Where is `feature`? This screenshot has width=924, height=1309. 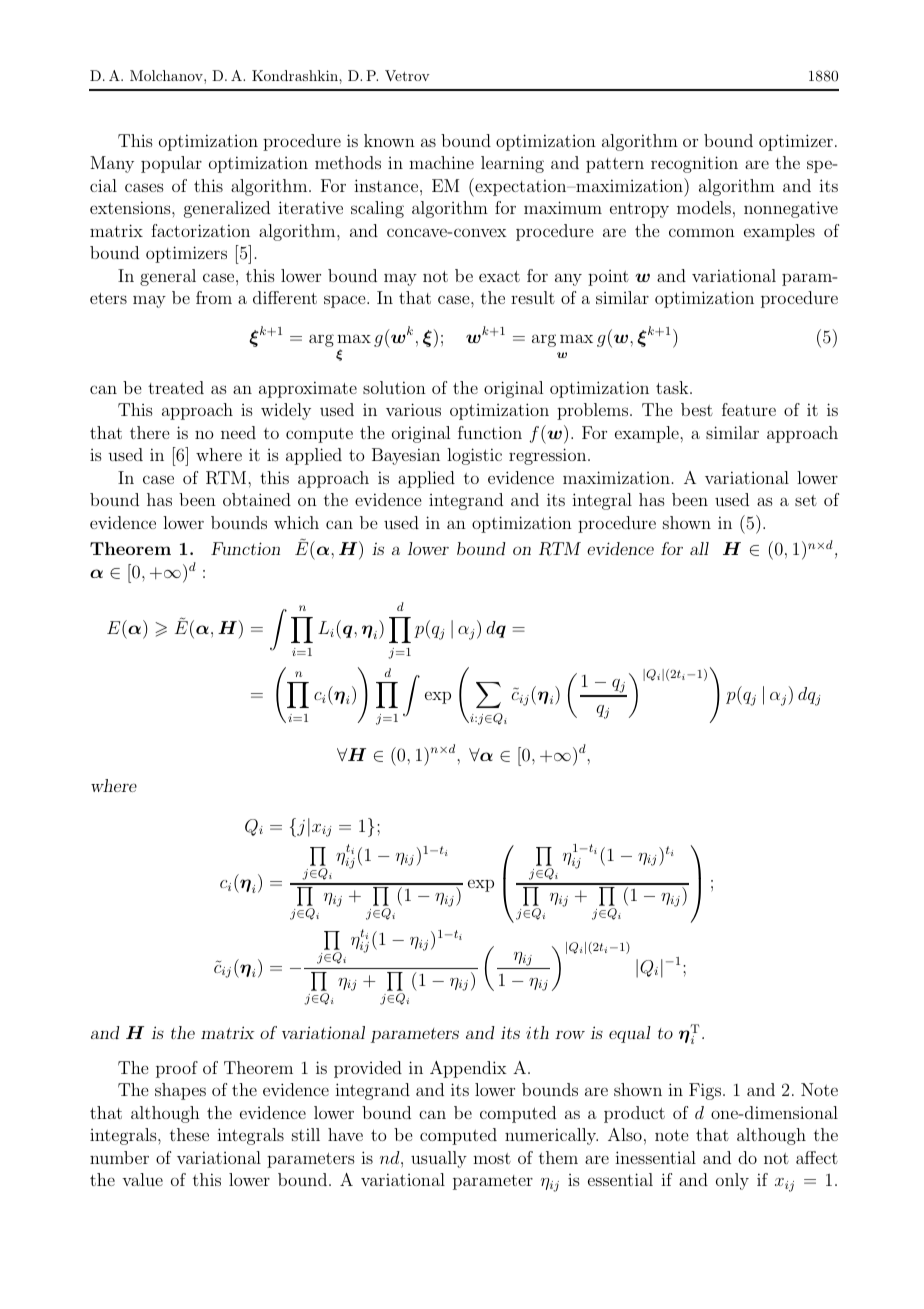
feature is located at coordinates (749, 409).
